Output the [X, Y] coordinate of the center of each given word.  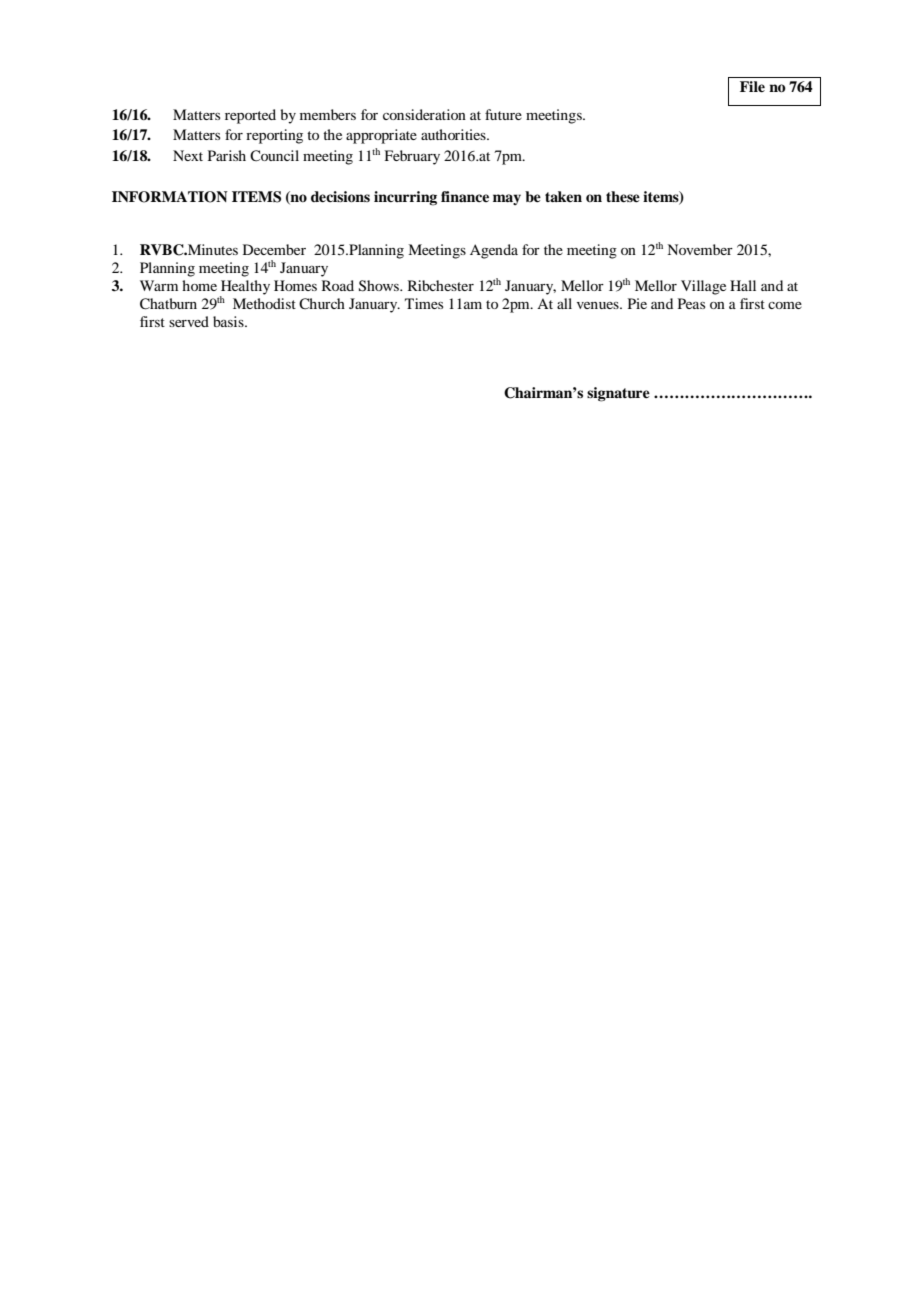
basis [229, 321]
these [623, 196]
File [752, 86]
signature [618, 394]
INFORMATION [170, 197]
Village [703, 287]
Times [424, 303]
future [503, 114]
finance [465, 196]
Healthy [245, 288]
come [785, 305]
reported [250, 116]
